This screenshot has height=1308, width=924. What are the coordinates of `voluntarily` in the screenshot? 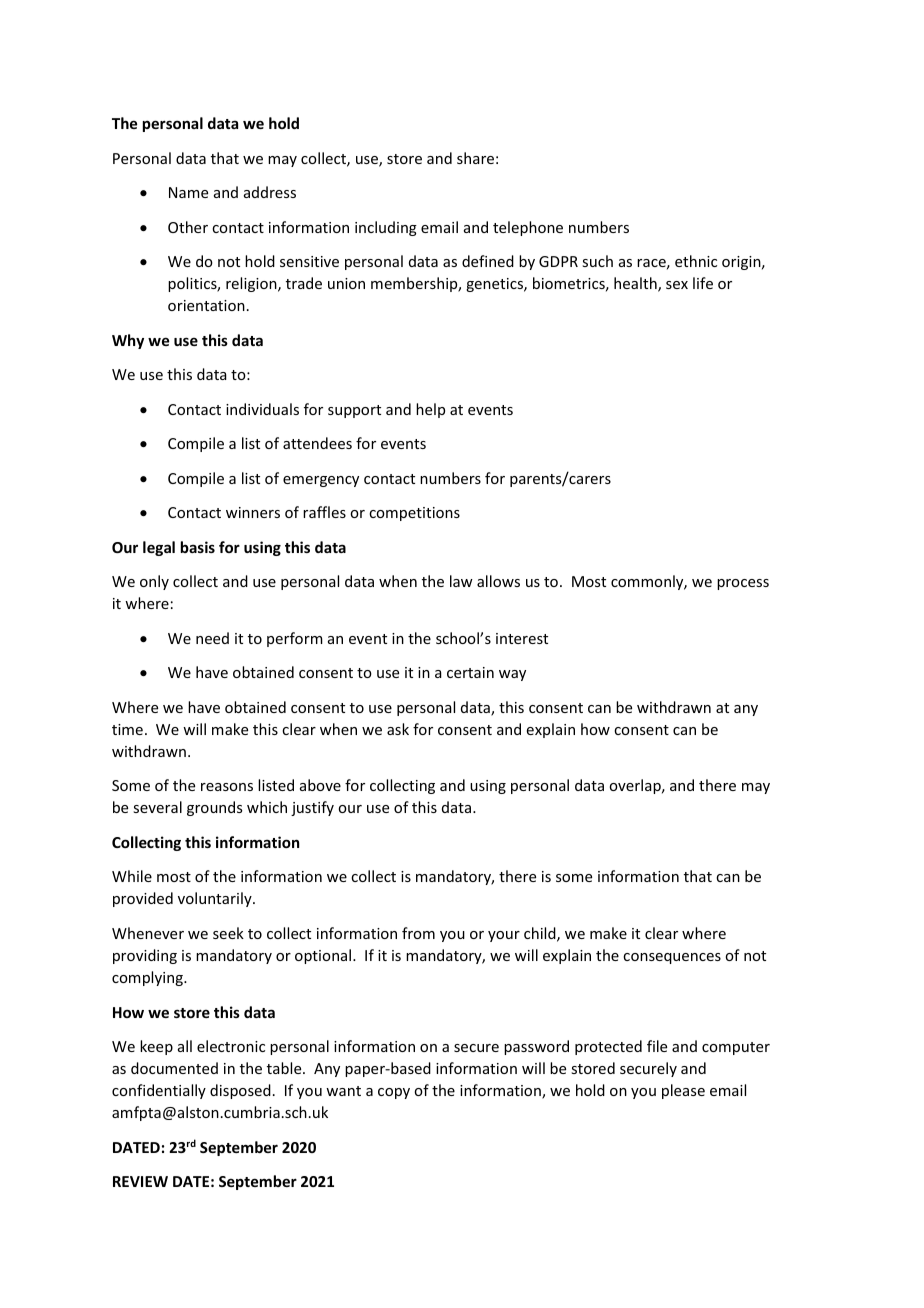 It's located at (216, 899).
